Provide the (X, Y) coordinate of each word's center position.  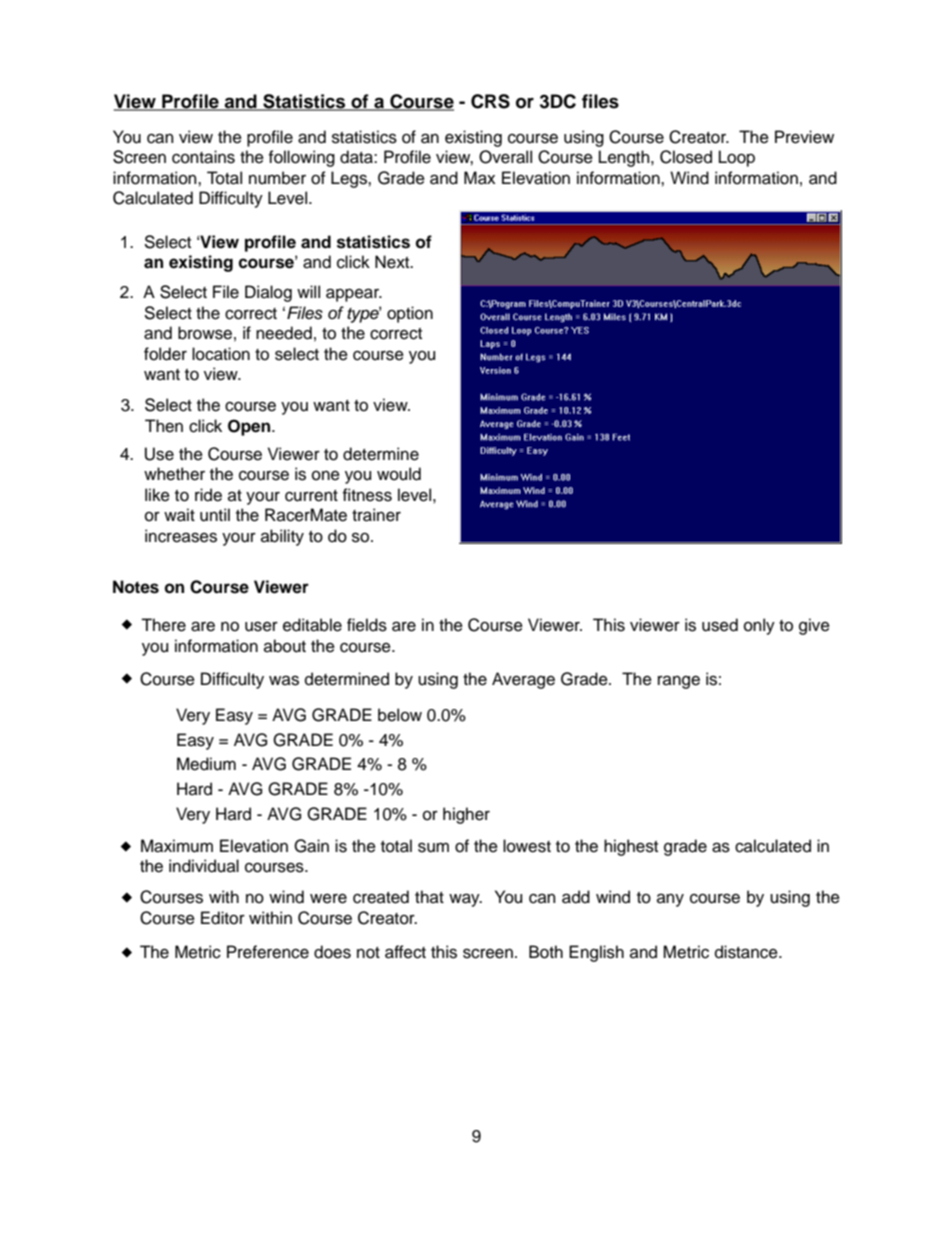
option (410, 314)
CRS (490, 101)
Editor (223, 918)
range (679, 682)
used (720, 625)
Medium (206, 764)
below (400, 715)
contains (203, 157)
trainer (376, 515)
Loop (737, 158)
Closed (686, 157)
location (221, 354)
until (215, 515)
